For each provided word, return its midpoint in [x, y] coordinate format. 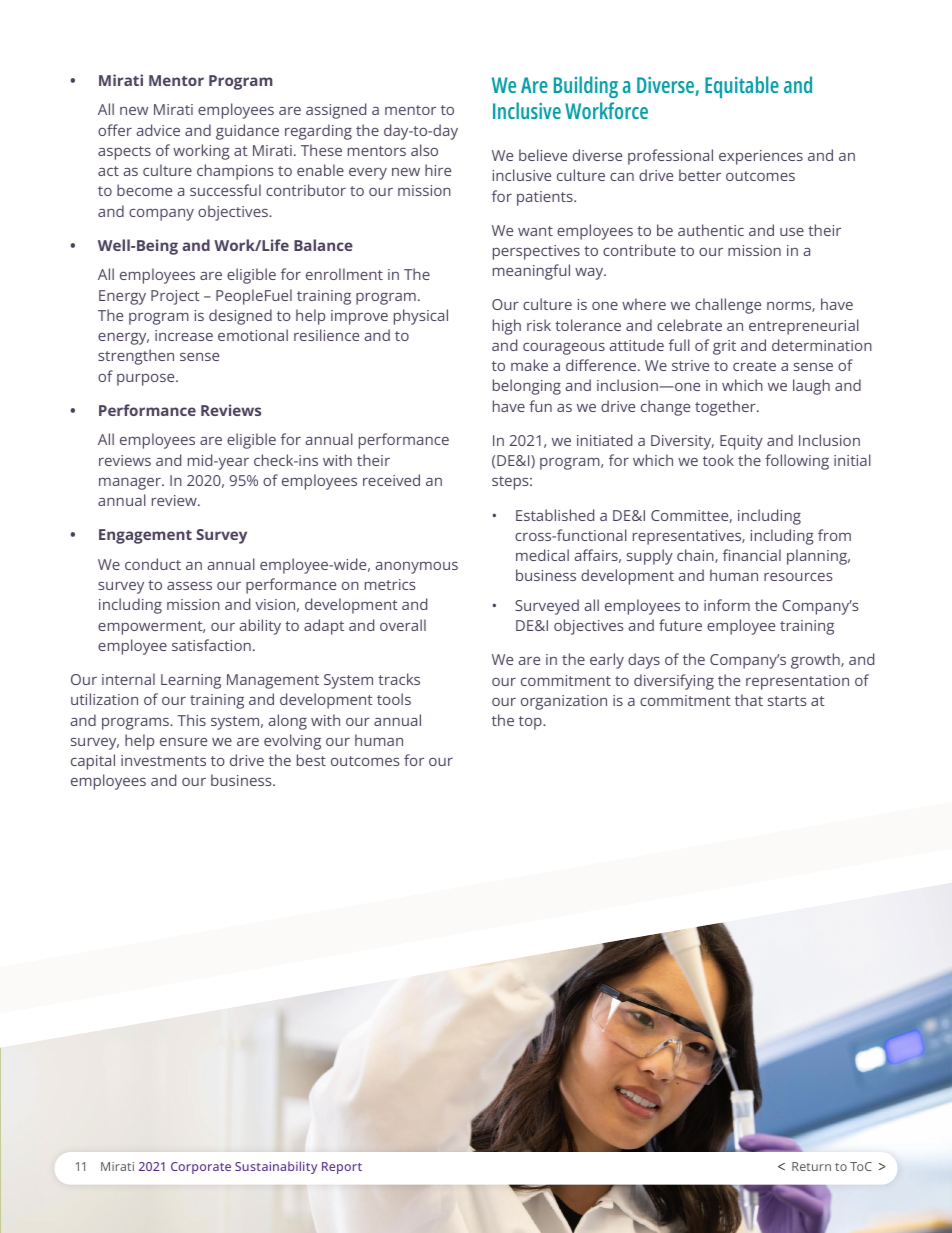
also [424, 150]
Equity [741, 442]
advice [158, 130]
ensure [183, 742]
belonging [527, 387]
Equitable [742, 87]
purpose [147, 380]
